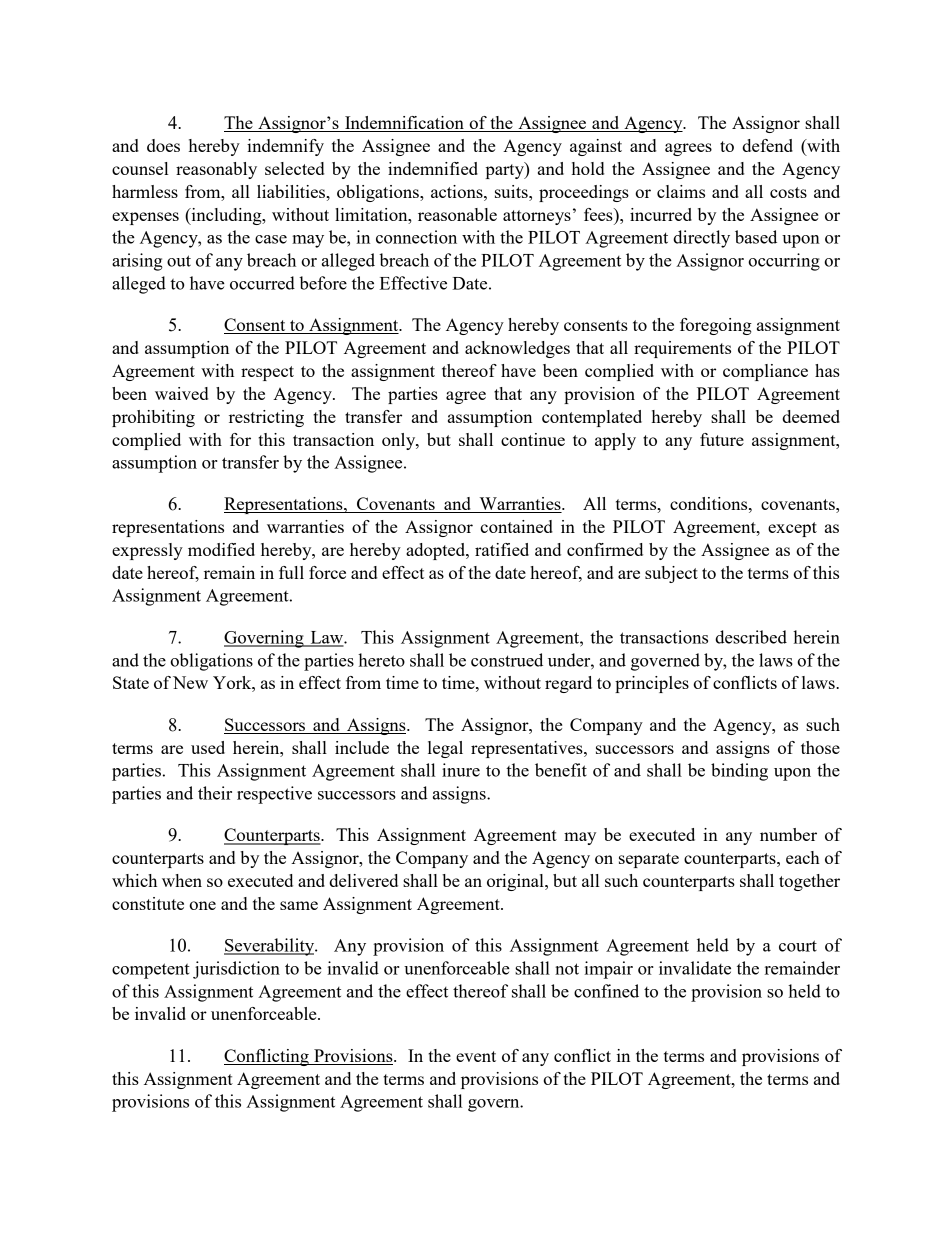  What do you see at coordinates (722, 439) in the screenshot?
I see `future` at bounding box center [722, 439].
